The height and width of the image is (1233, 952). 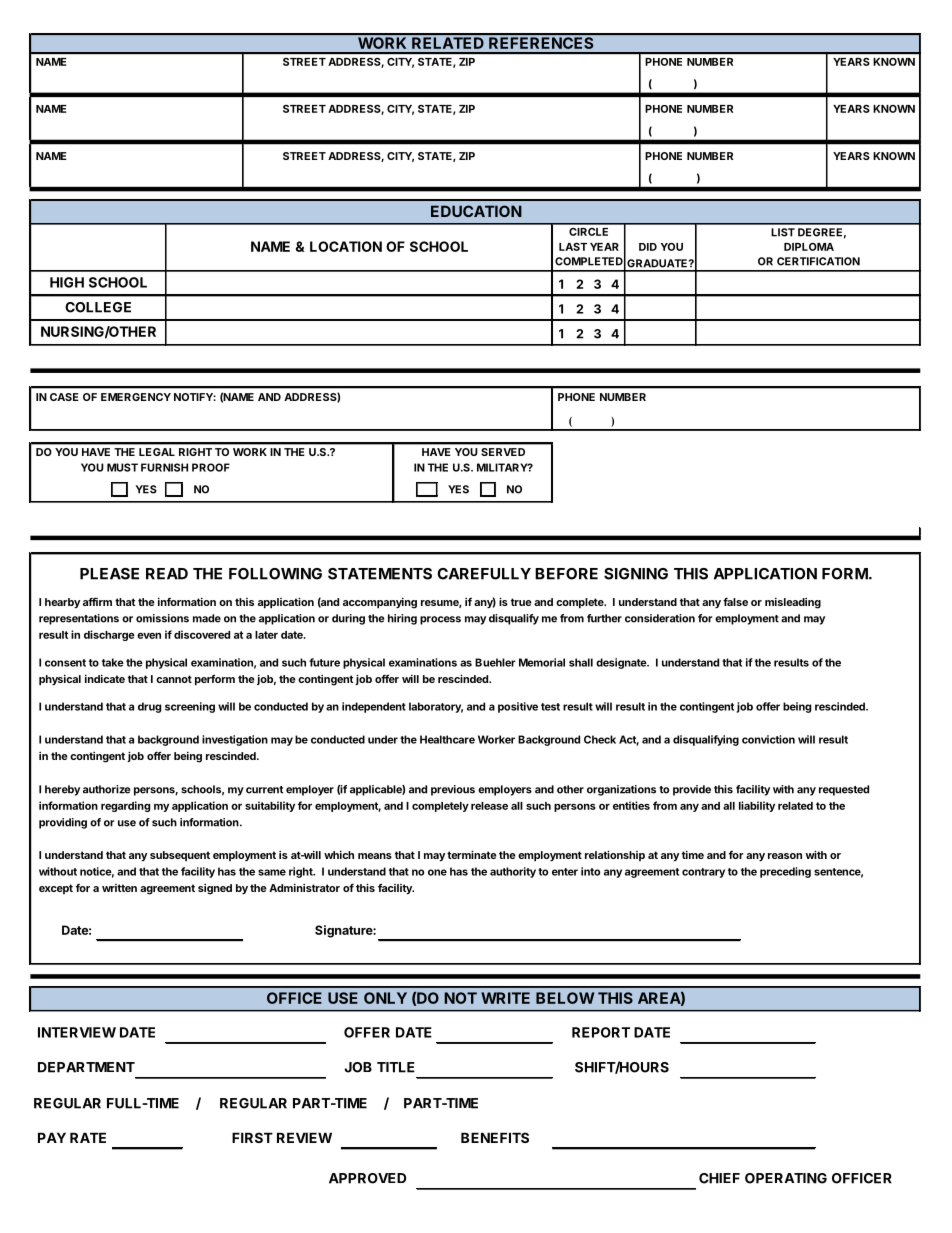 What do you see at coordinates (476, 211) in the image?
I see `EDUCATION` at bounding box center [476, 211].
